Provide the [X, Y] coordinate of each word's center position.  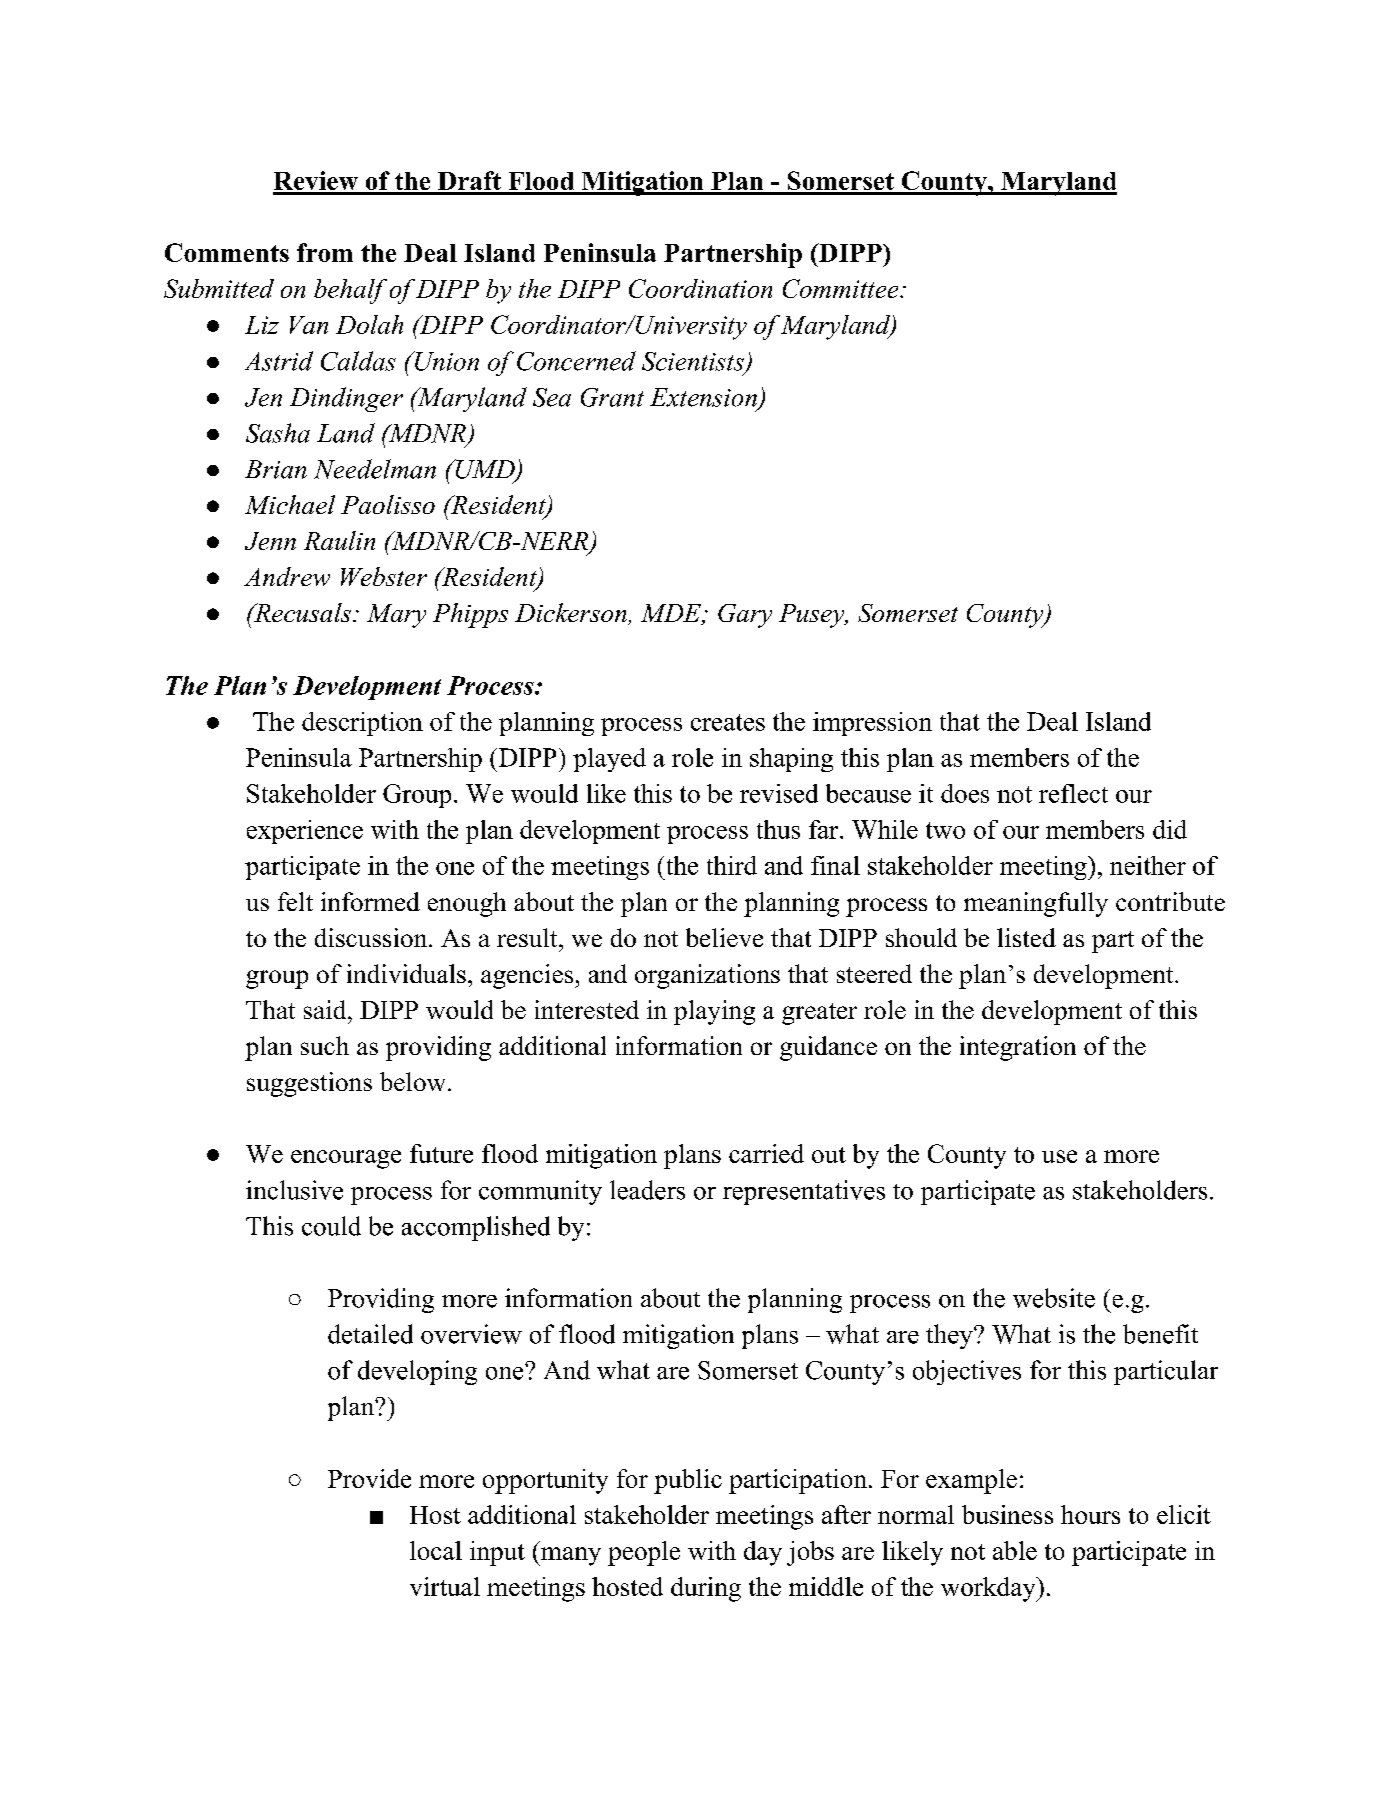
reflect [1073, 793]
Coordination [700, 288]
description [362, 724]
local [436, 1550]
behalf [350, 291]
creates [728, 722]
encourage [346, 1159]
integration [1018, 1048]
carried [766, 1153]
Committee [842, 288]
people [644, 1553]
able [1015, 1550]
